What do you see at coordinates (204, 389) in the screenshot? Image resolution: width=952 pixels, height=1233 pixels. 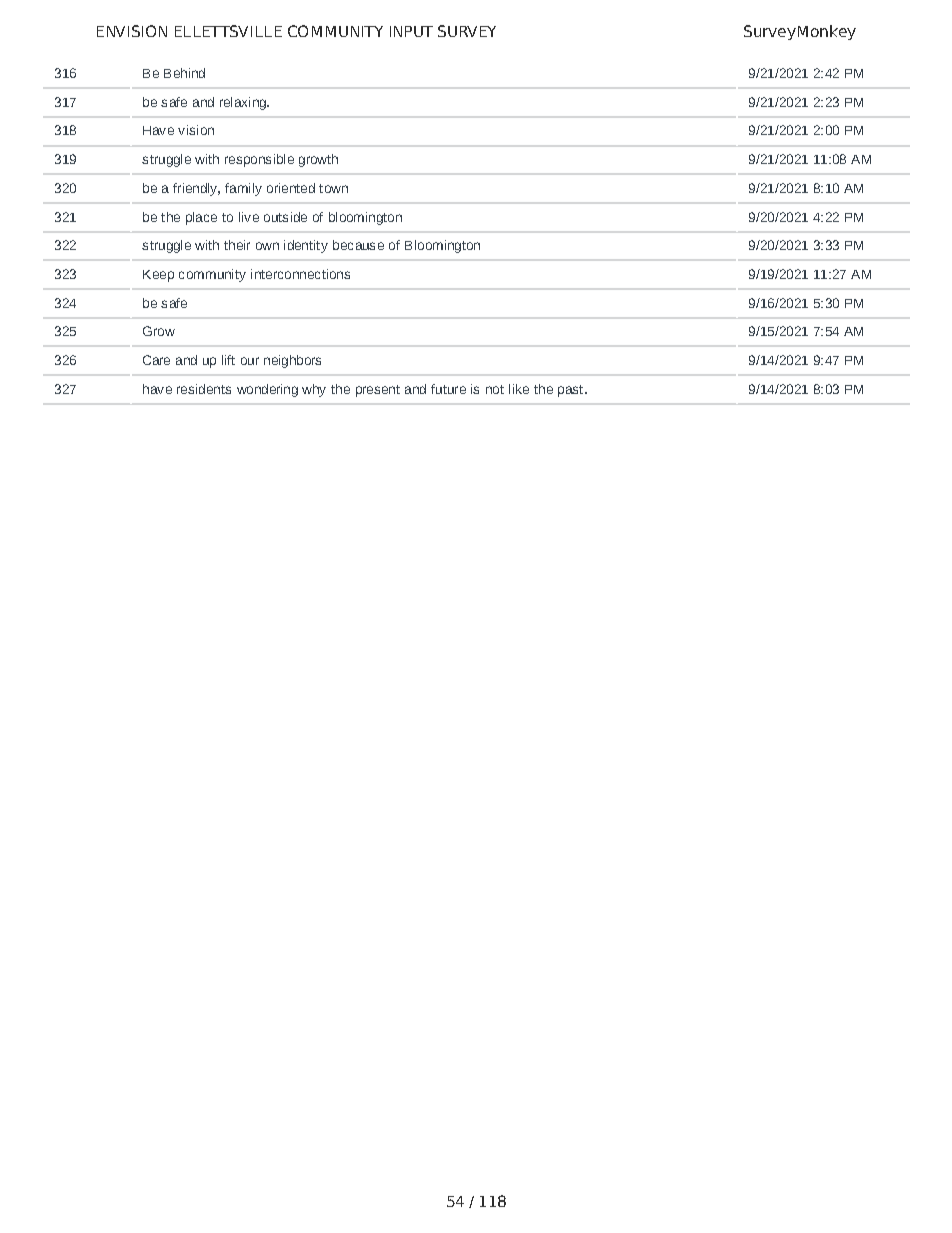 I see `residents` at bounding box center [204, 389].
